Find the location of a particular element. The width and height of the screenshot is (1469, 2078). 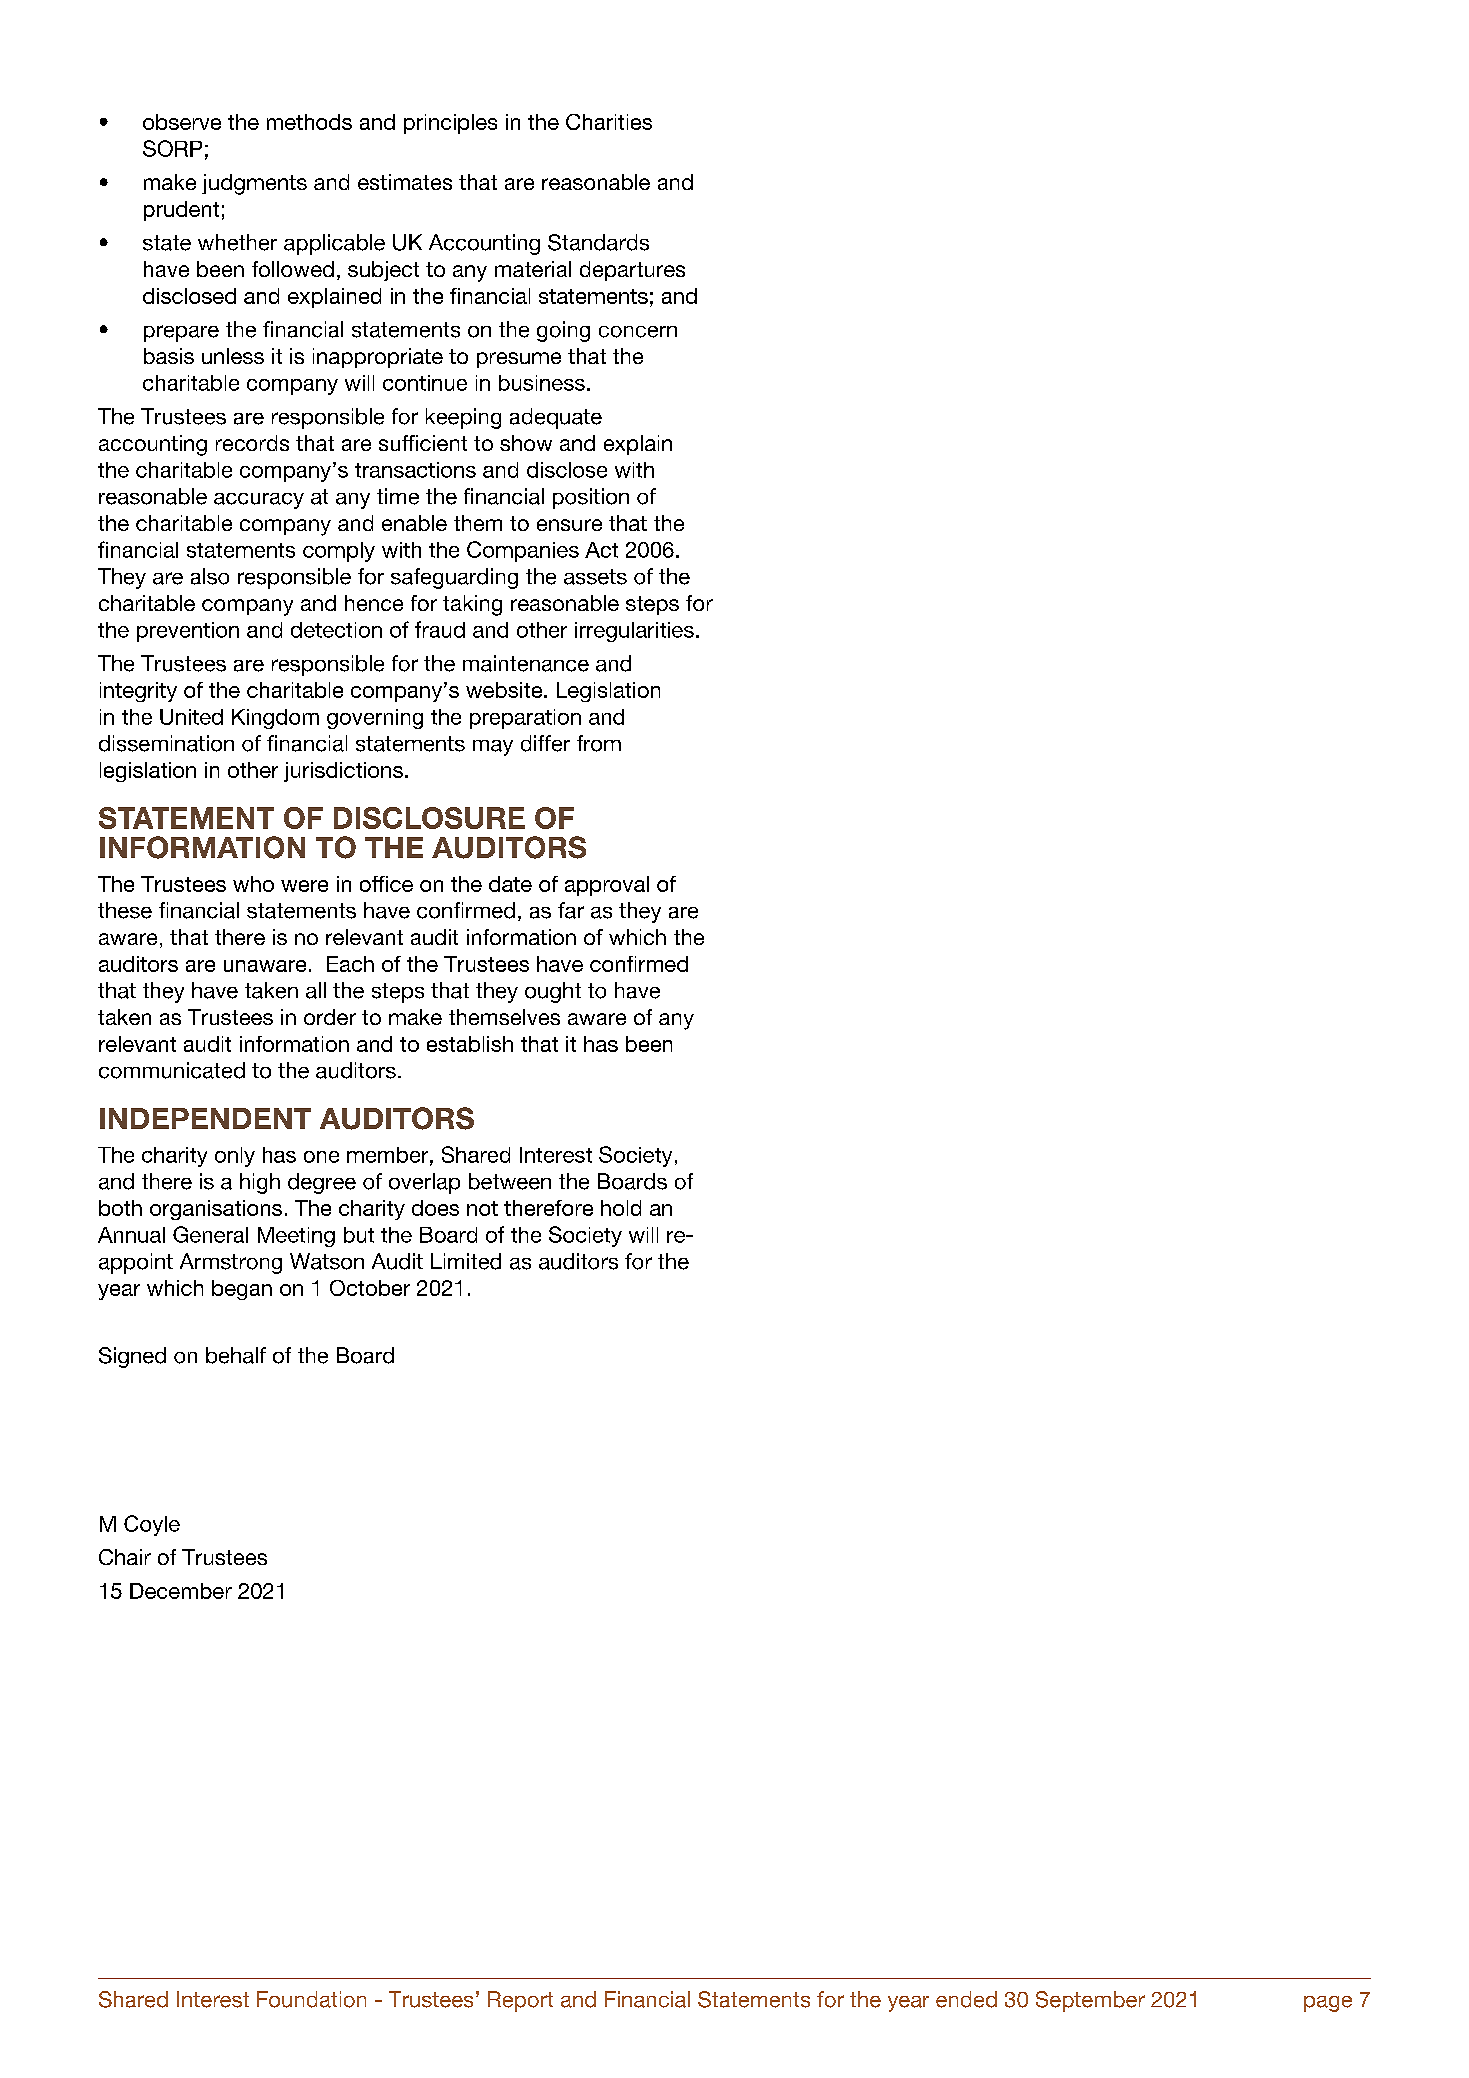

Charities is located at coordinates (609, 122).
